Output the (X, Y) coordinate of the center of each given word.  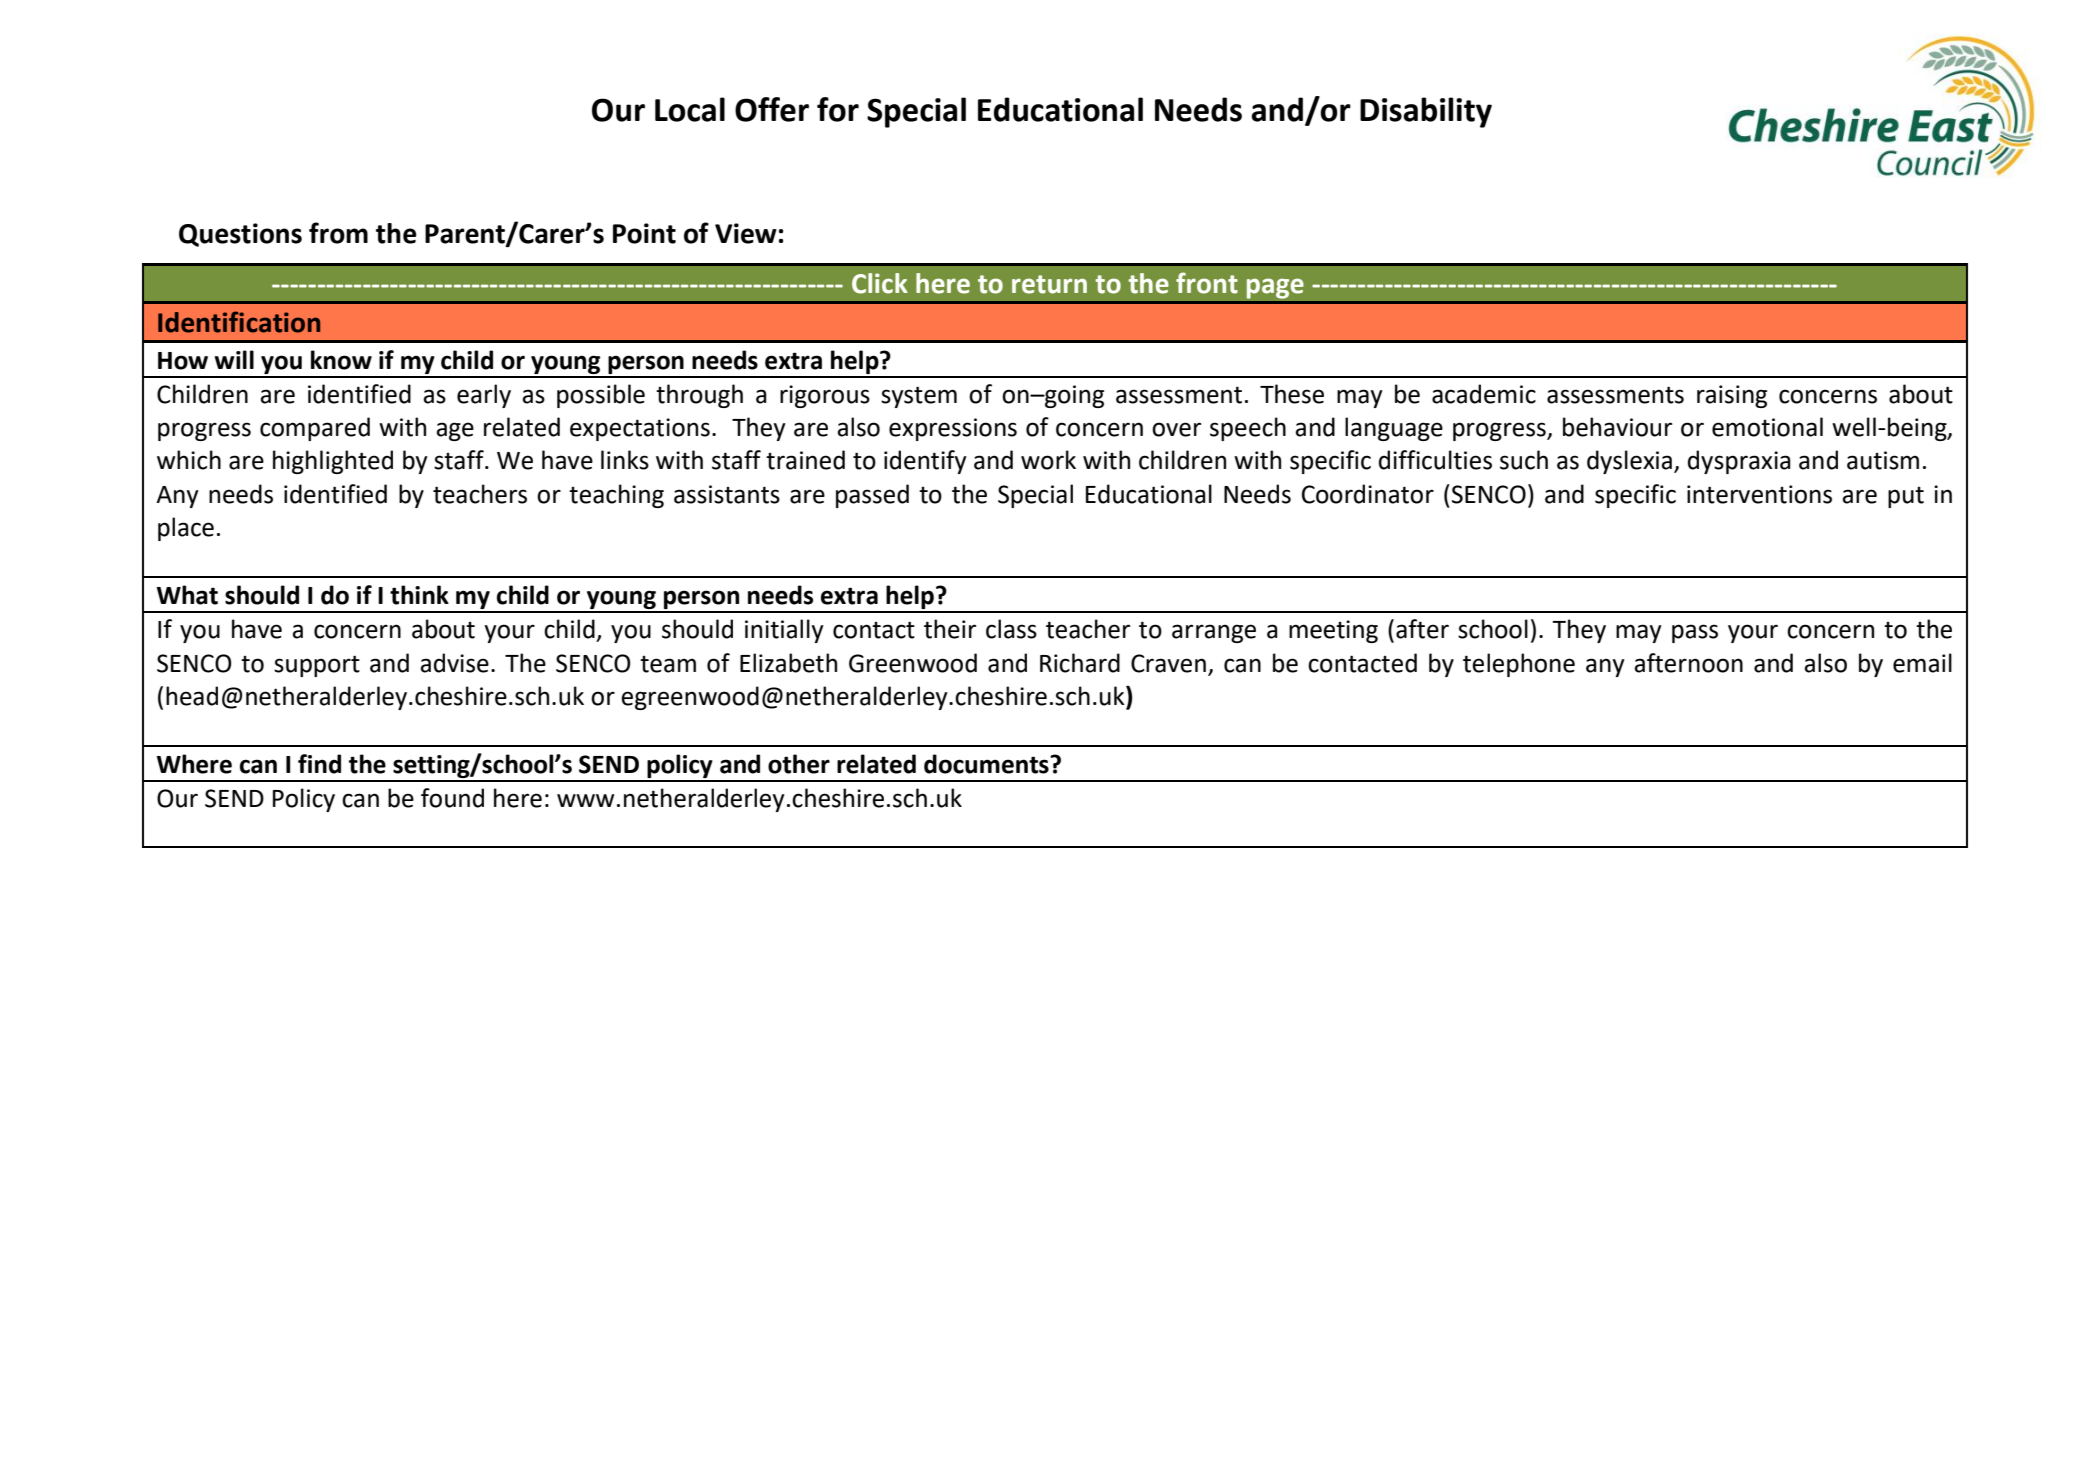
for (838, 109)
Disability (1426, 112)
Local (690, 109)
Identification (239, 322)
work (1048, 460)
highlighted (333, 462)
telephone (1519, 665)
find (319, 764)
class (1011, 629)
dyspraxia (1739, 462)
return (1049, 284)
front (1207, 283)
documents (987, 764)
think (419, 595)
